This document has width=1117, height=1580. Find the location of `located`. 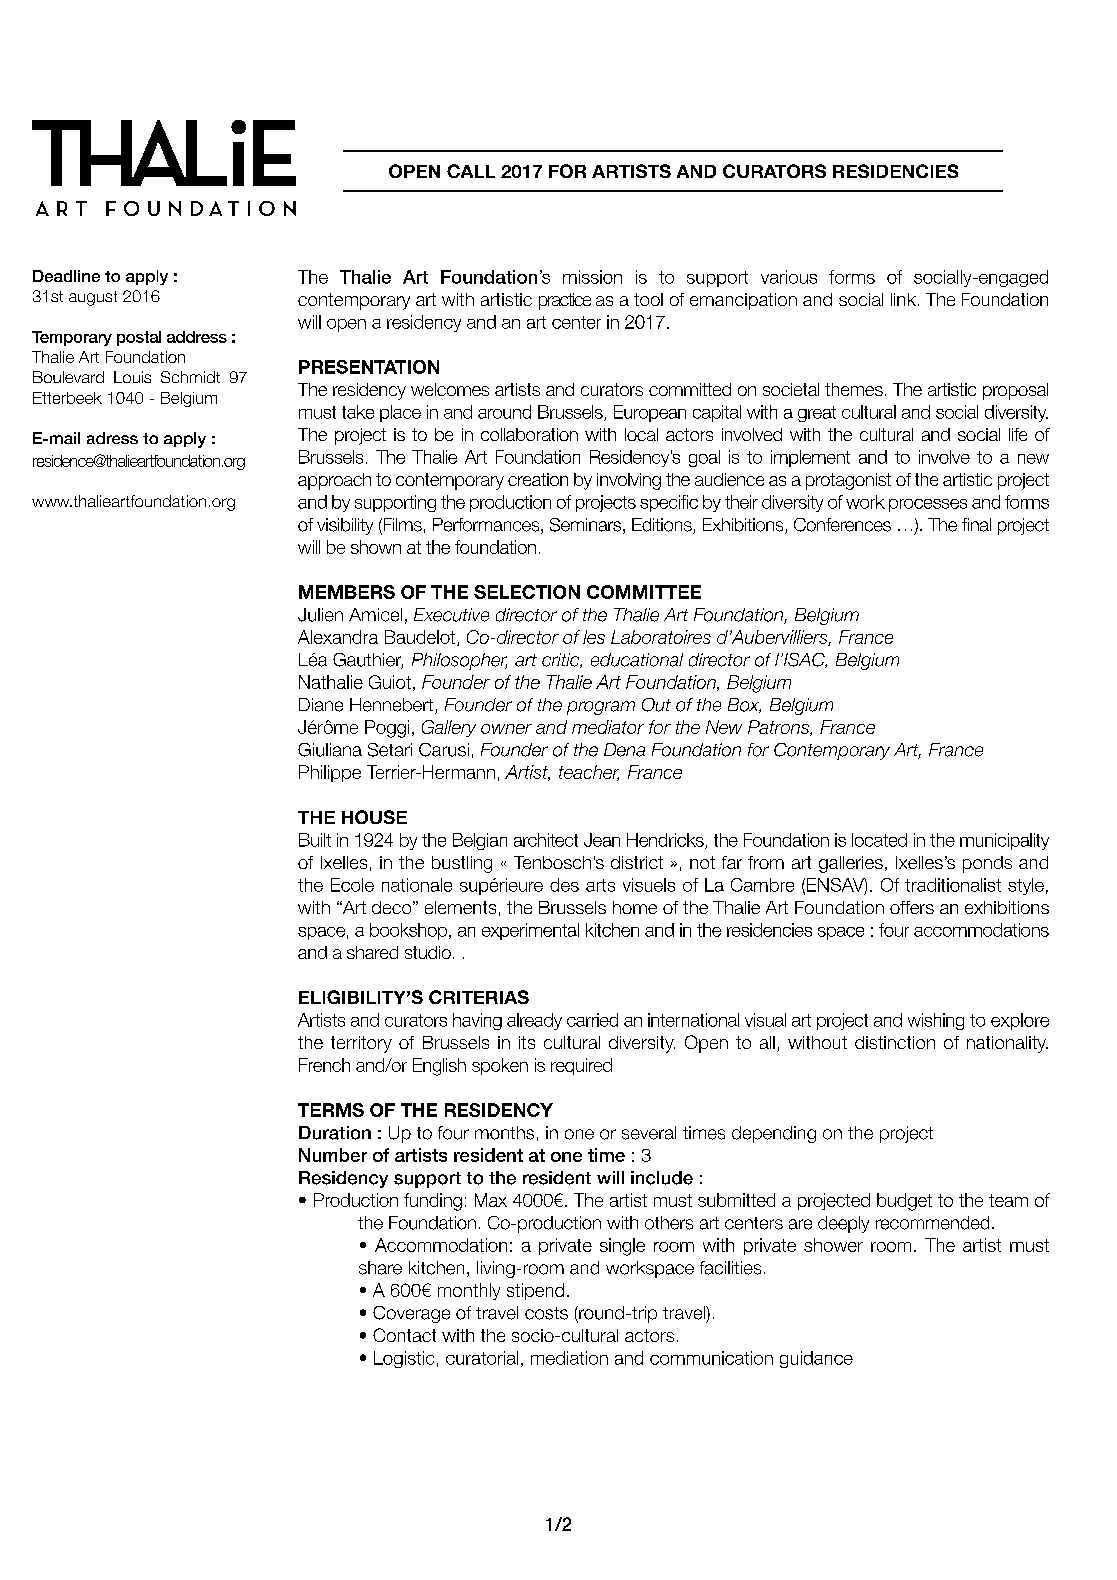

located is located at coordinates (879, 840).
